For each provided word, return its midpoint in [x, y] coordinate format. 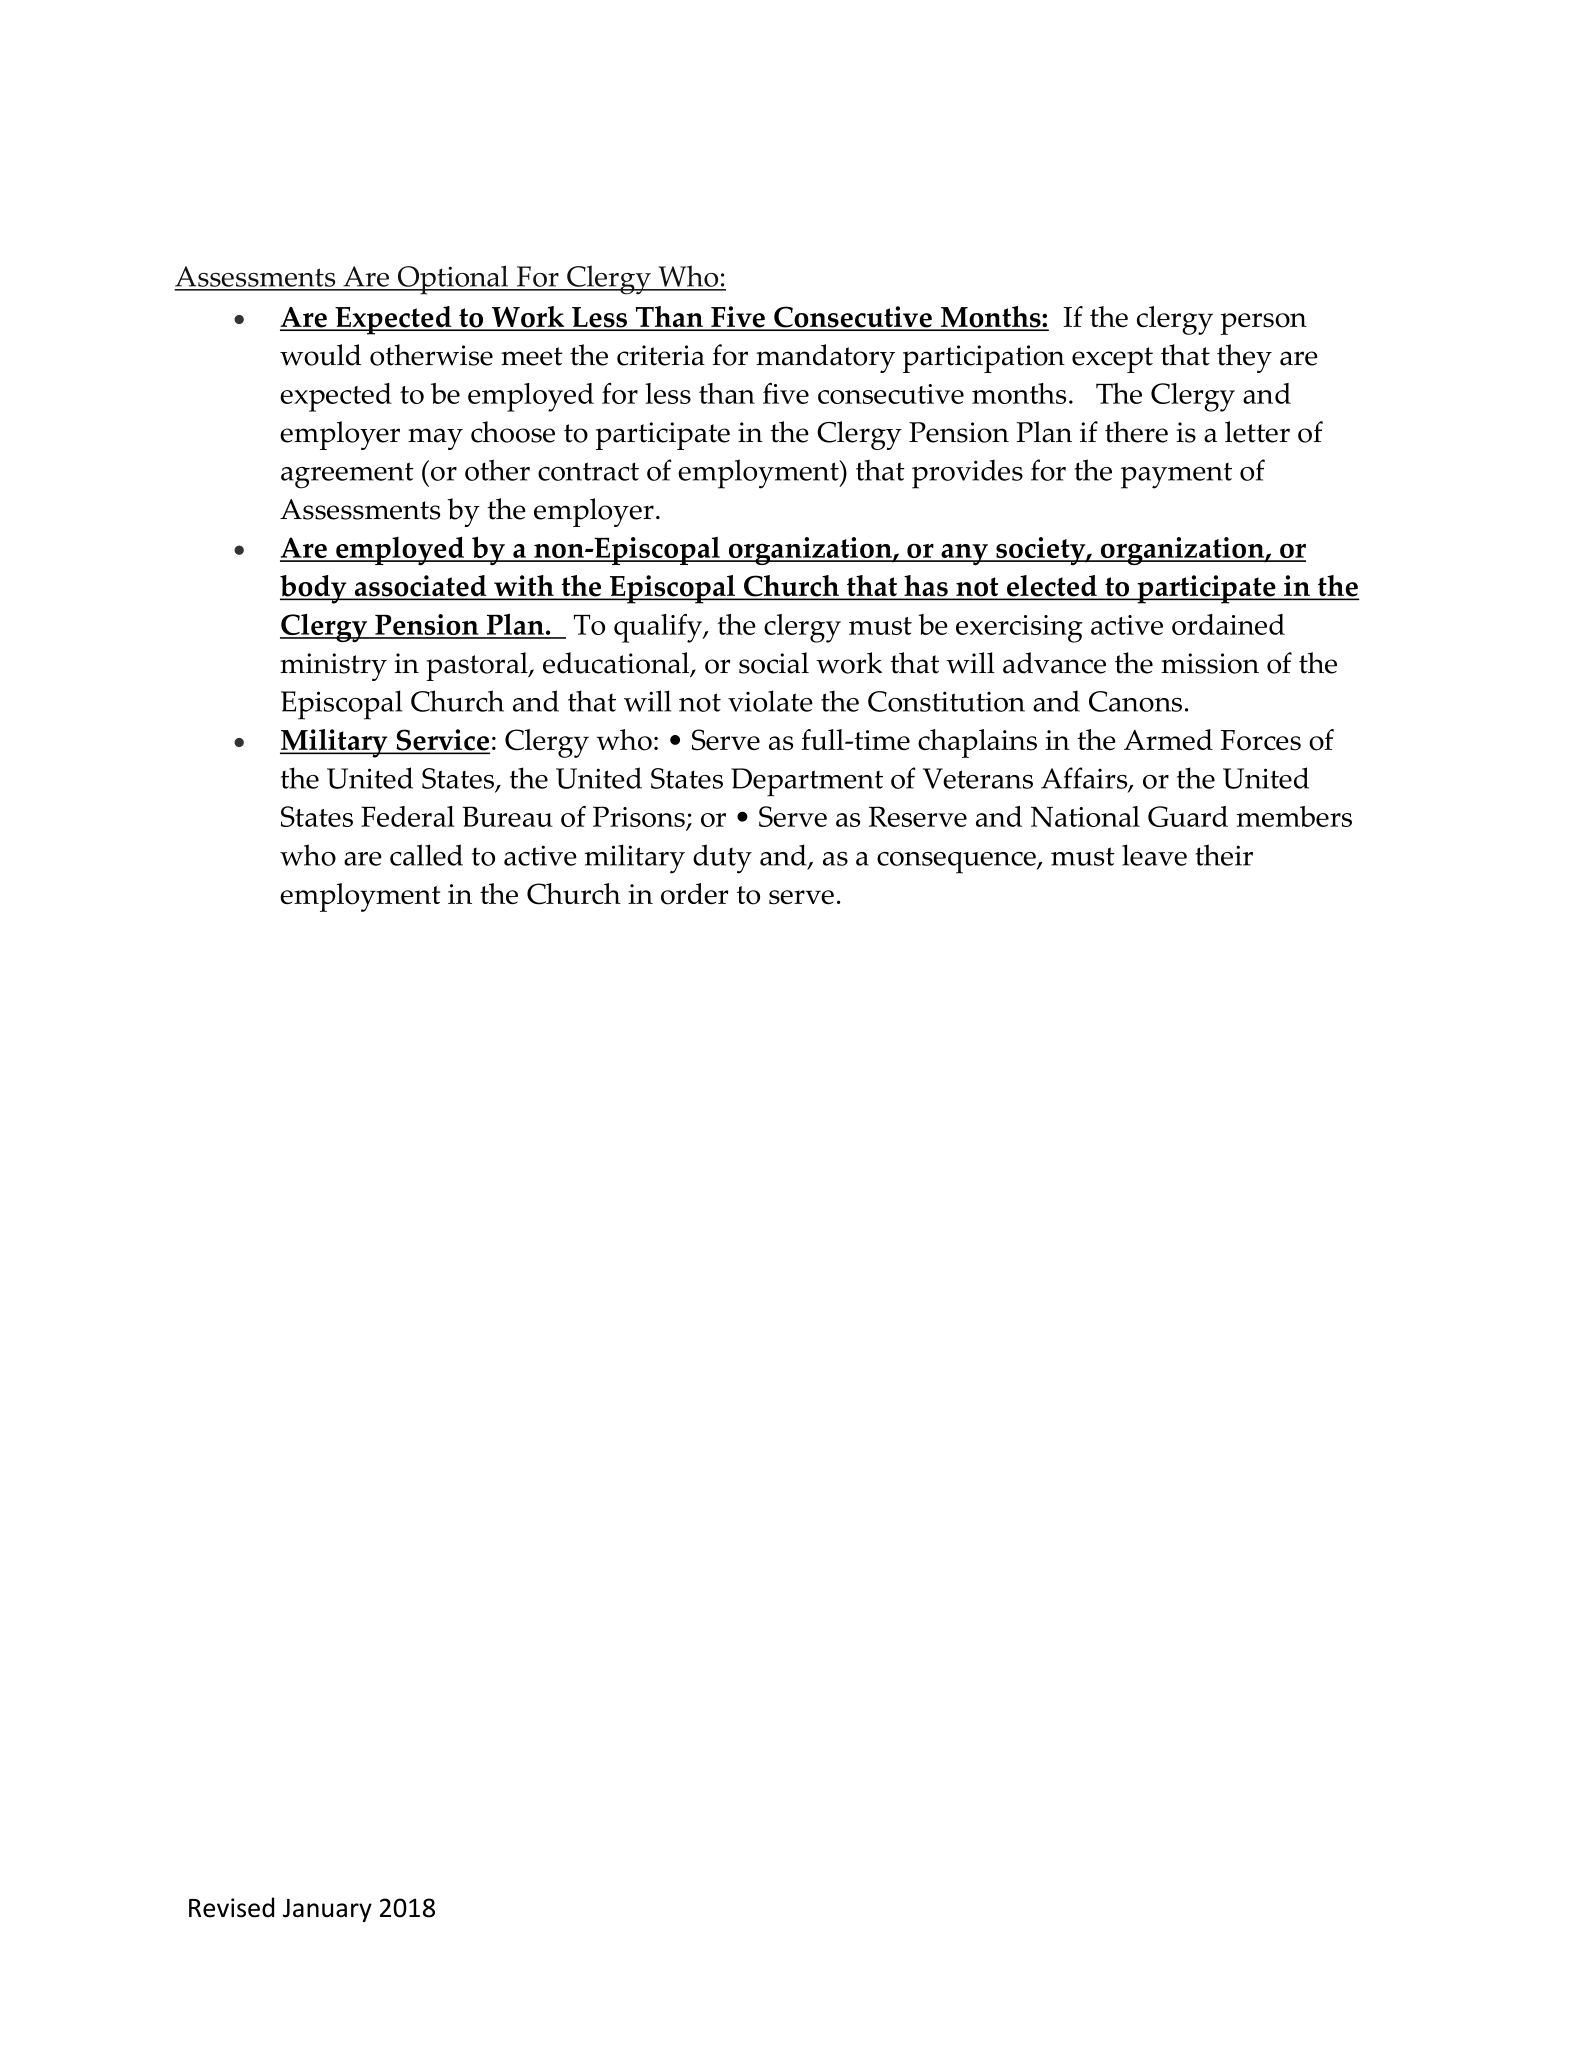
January [327, 1910]
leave [1154, 855]
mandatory [825, 358]
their [1224, 855]
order [694, 894]
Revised [231, 1907]
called [426, 855]
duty [722, 859]
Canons [1135, 701]
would [320, 355]
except [1112, 360]
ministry [333, 667]
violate [770, 701]
